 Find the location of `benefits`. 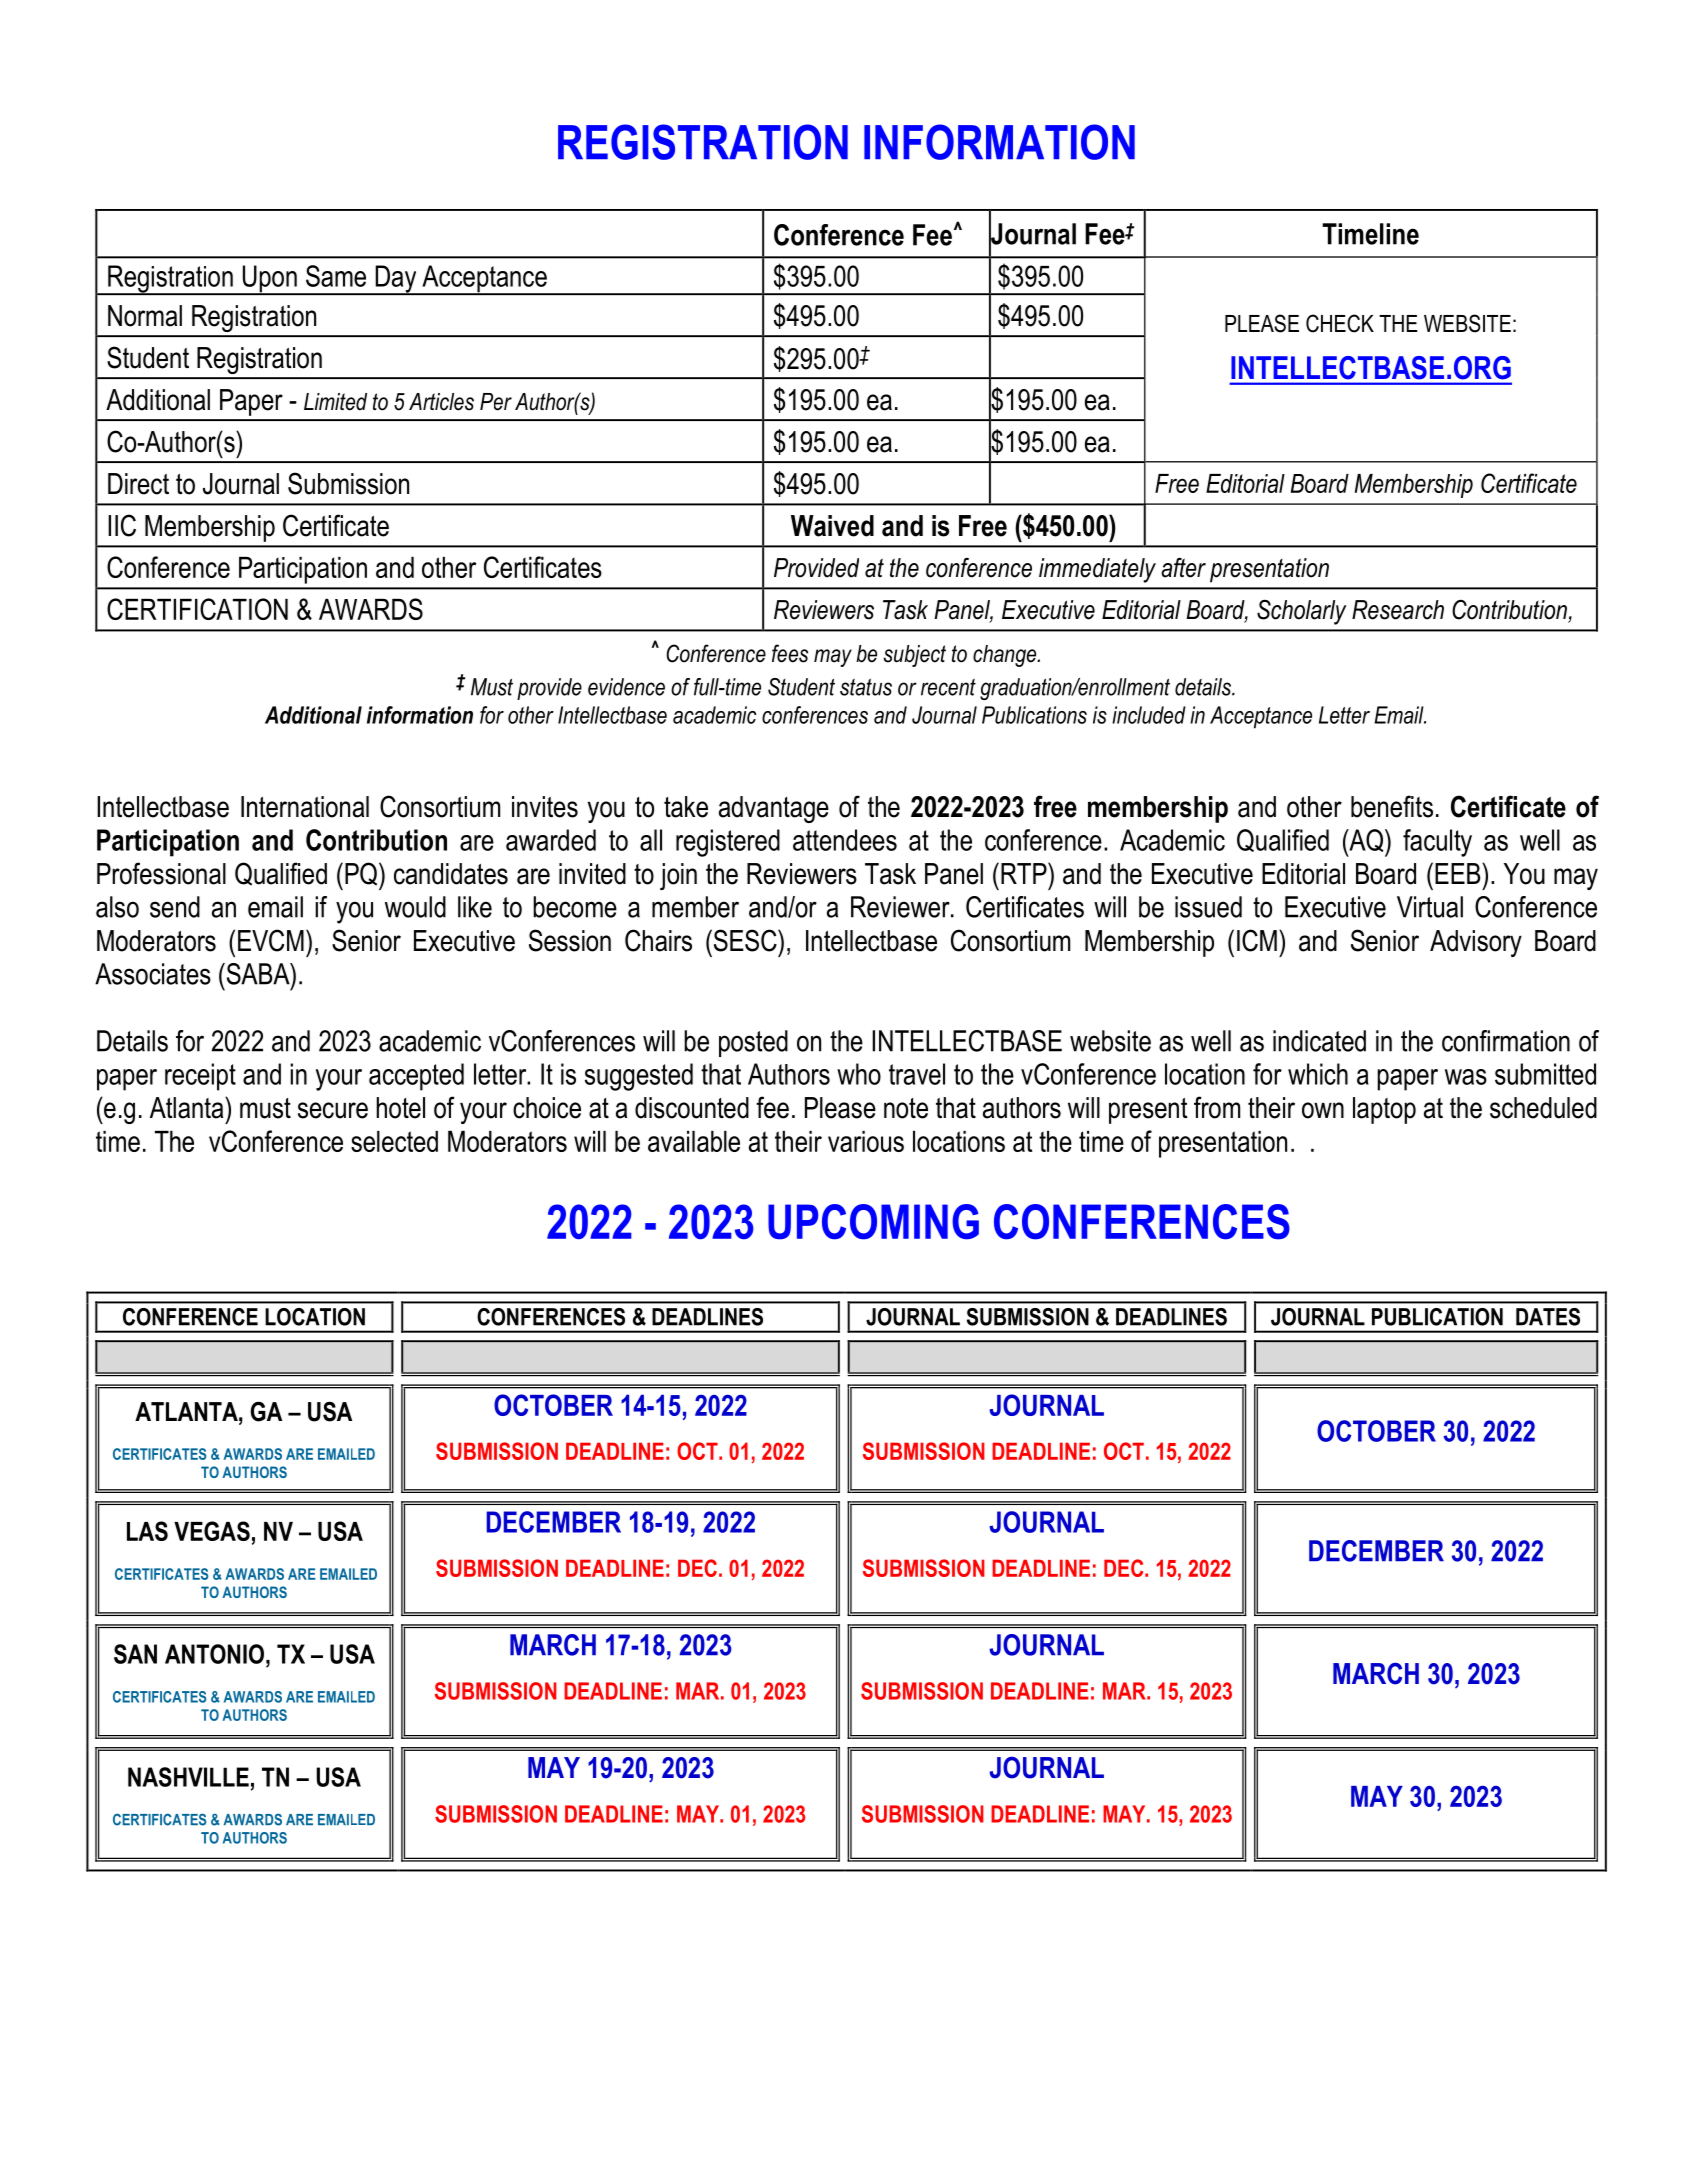

benefits is located at coordinates (1392, 806).
